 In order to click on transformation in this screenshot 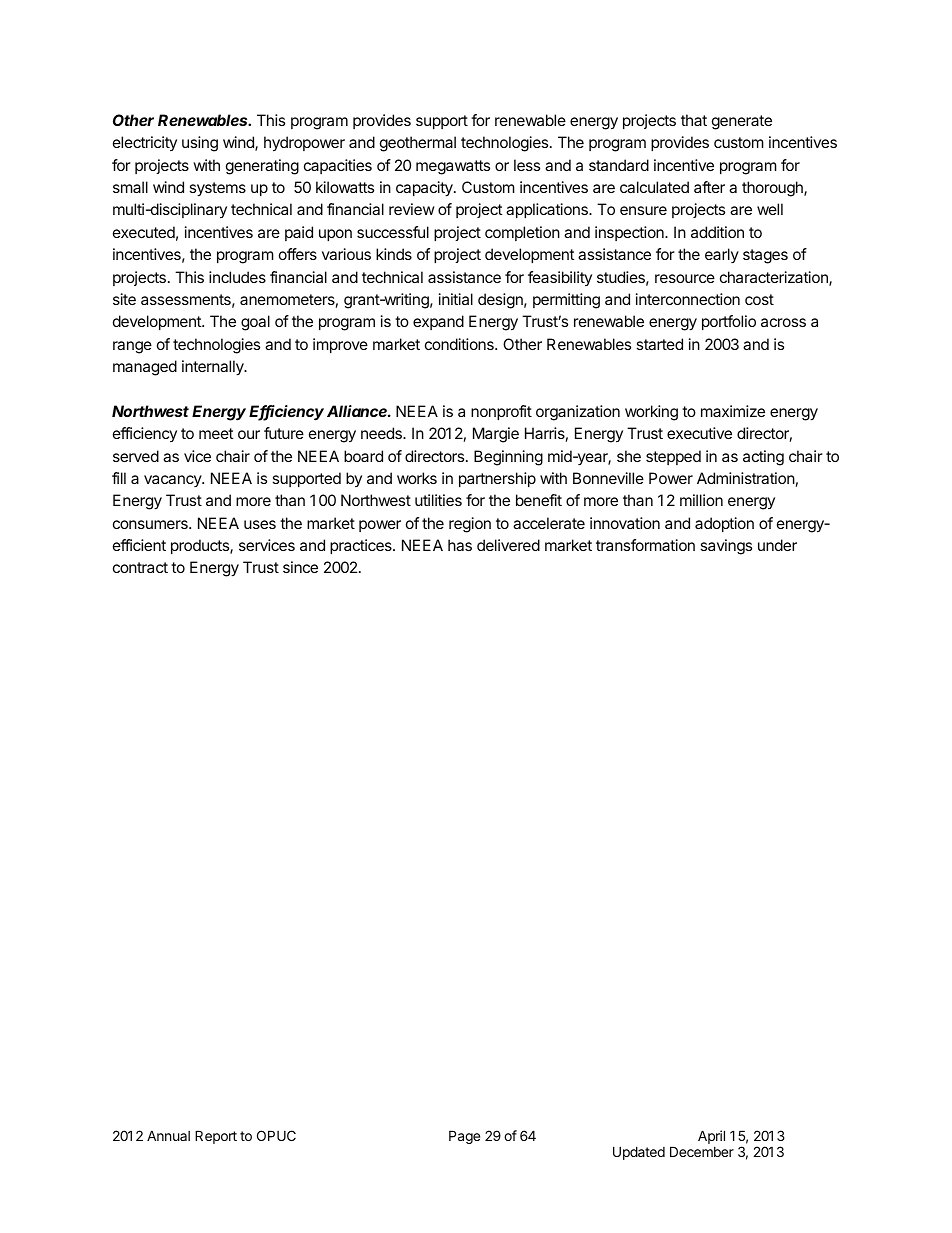, I will do `click(645, 545)`.
